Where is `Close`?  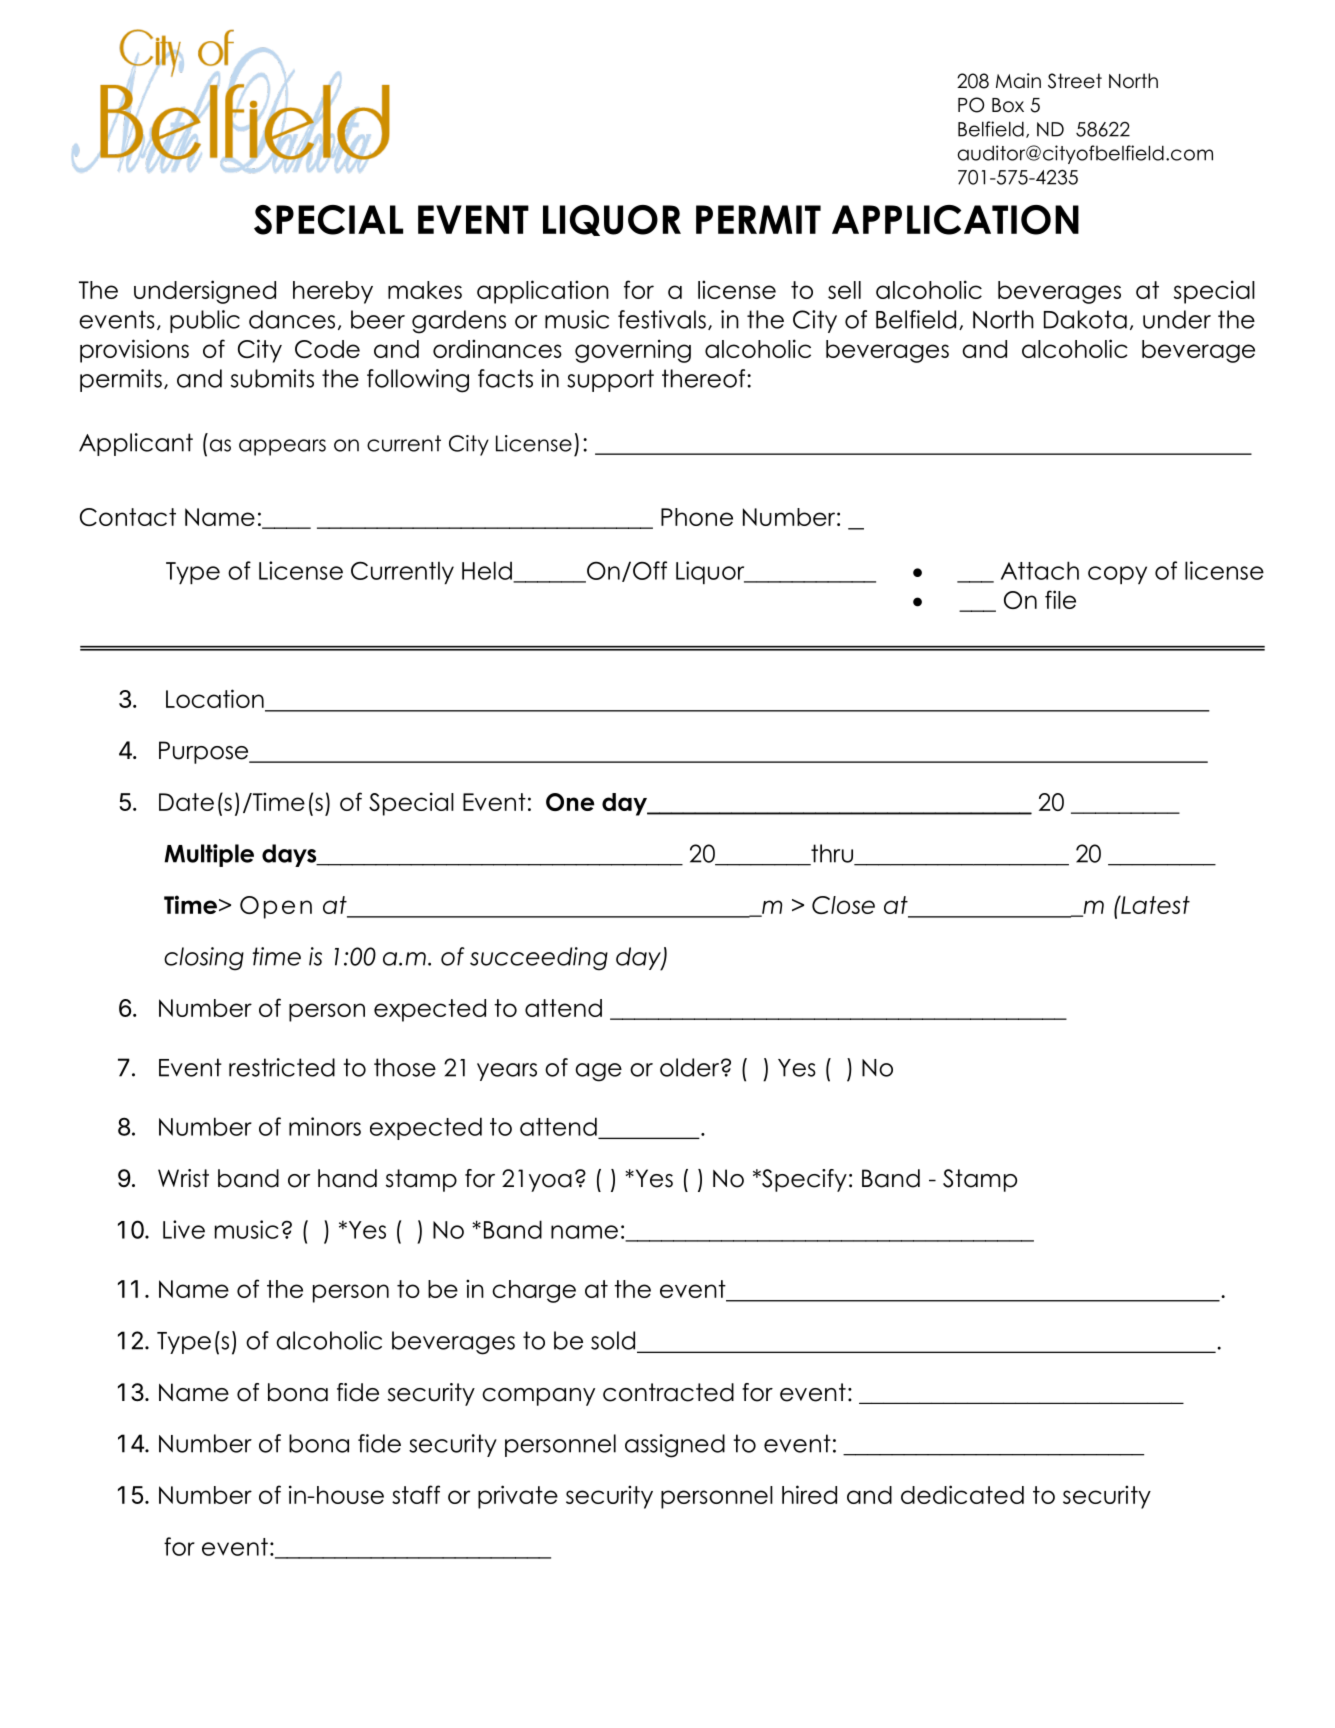
Close is located at coordinates (843, 905).
